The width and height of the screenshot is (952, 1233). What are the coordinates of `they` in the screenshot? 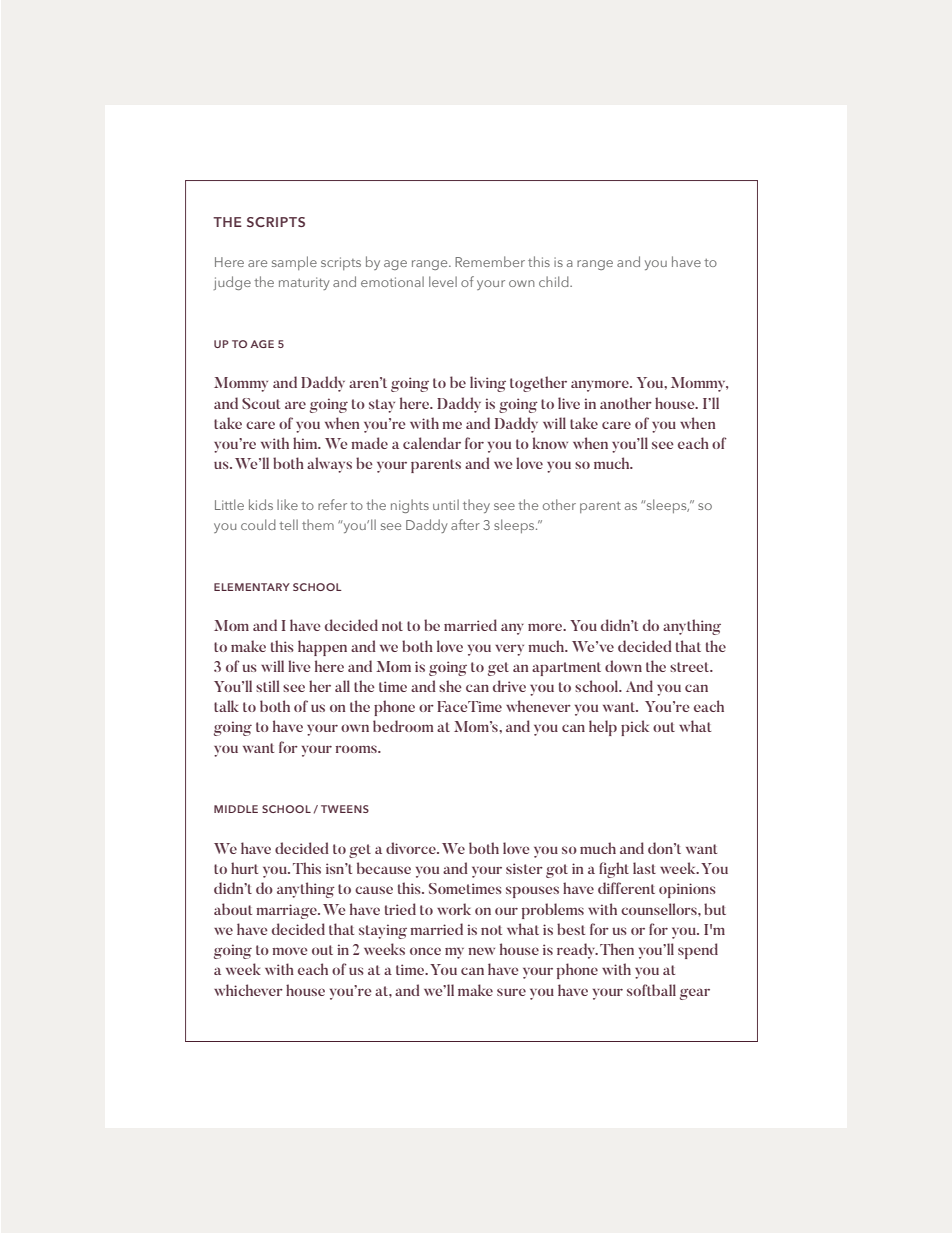 It's located at (476, 506).
